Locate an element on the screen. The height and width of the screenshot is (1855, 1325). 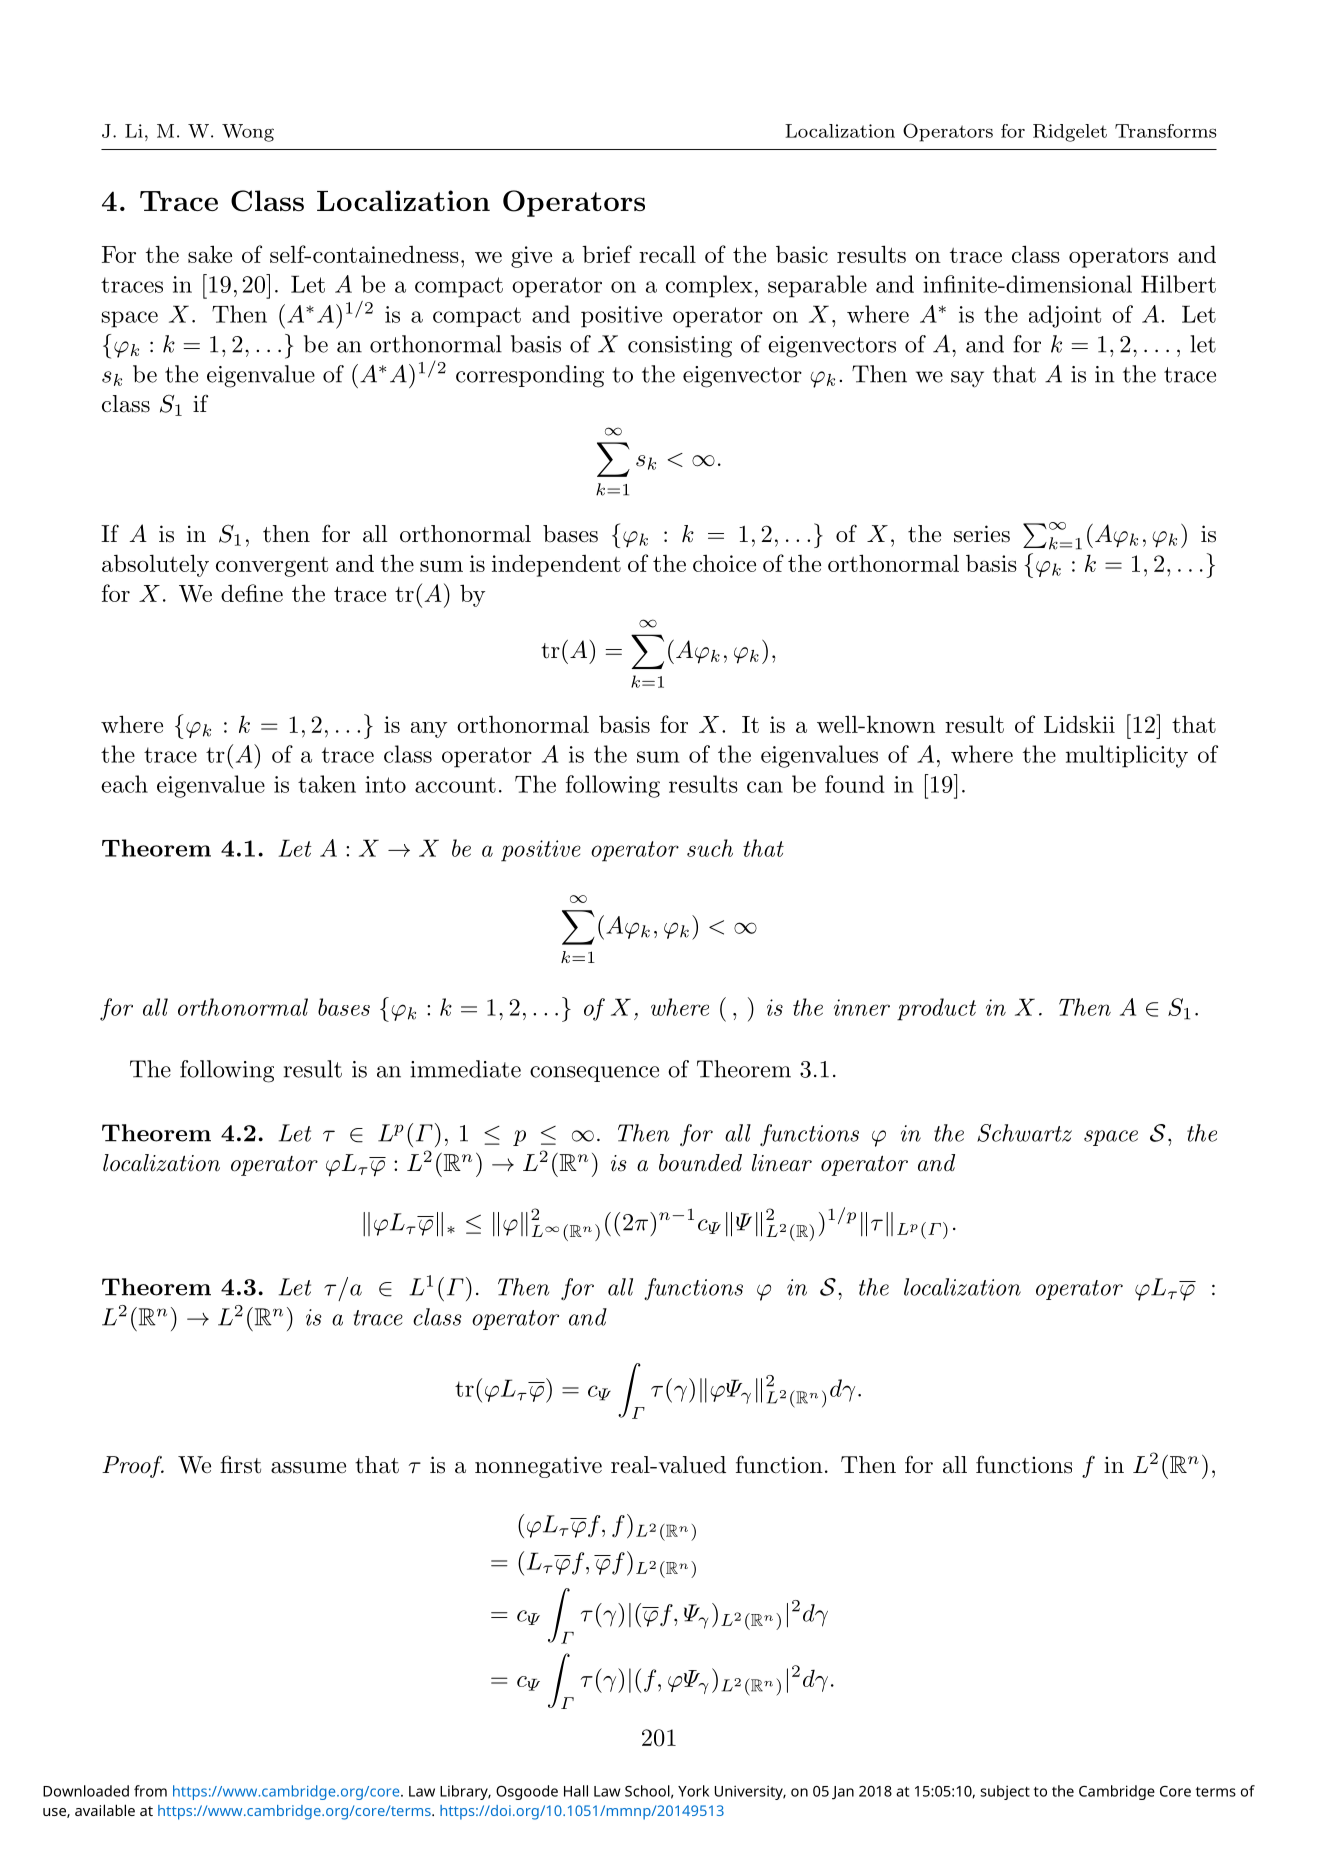
from is located at coordinates (150, 1791).
